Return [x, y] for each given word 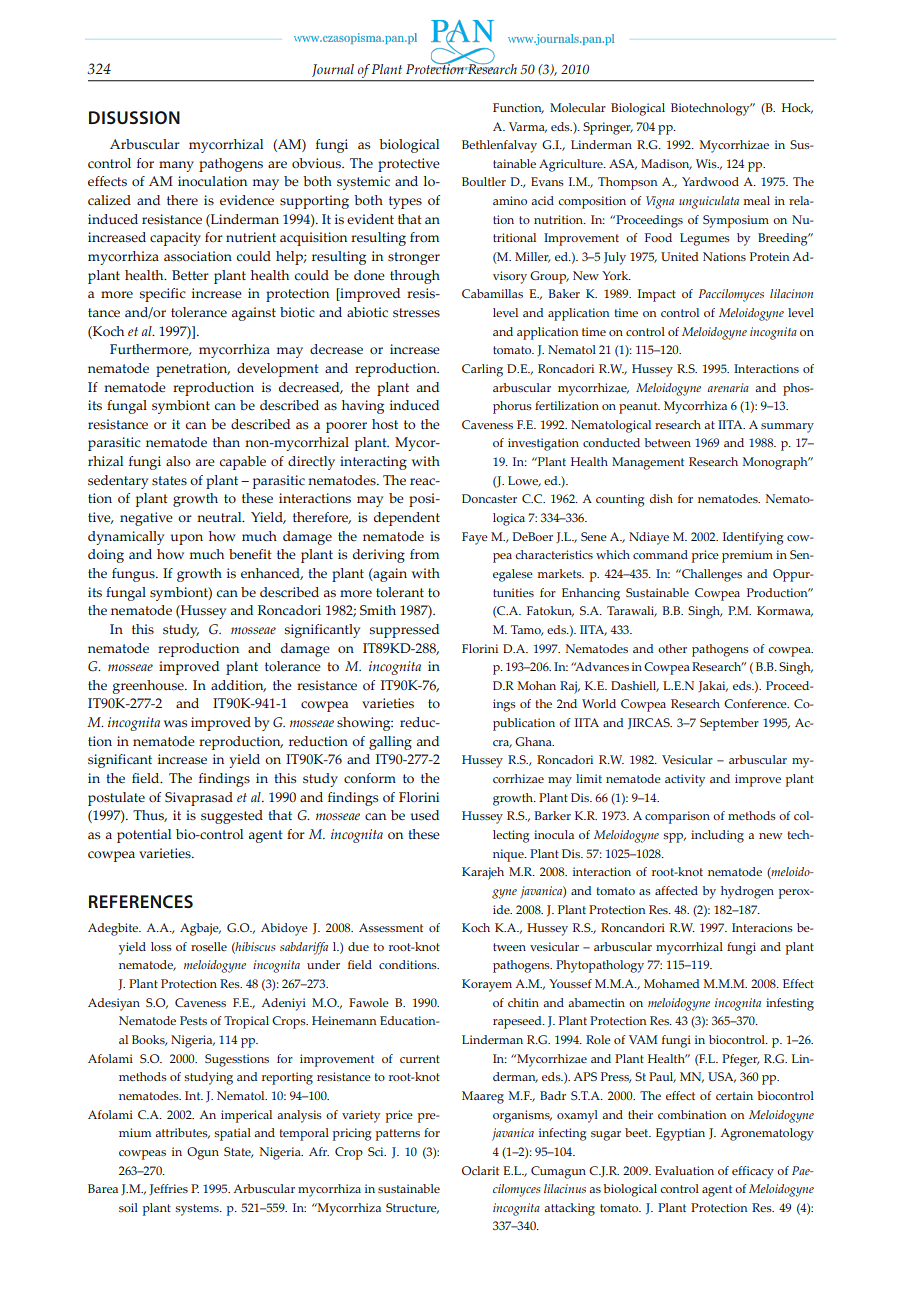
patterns [398, 1135]
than [226, 442]
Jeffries [168, 1189]
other [672, 648]
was [175, 724]
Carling [482, 370]
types [405, 202]
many [176, 166]
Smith [378, 610]
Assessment [391, 927]
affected [676, 890]
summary [787, 428]
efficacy [753, 1172]
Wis [707, 163]
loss [161, 946]
